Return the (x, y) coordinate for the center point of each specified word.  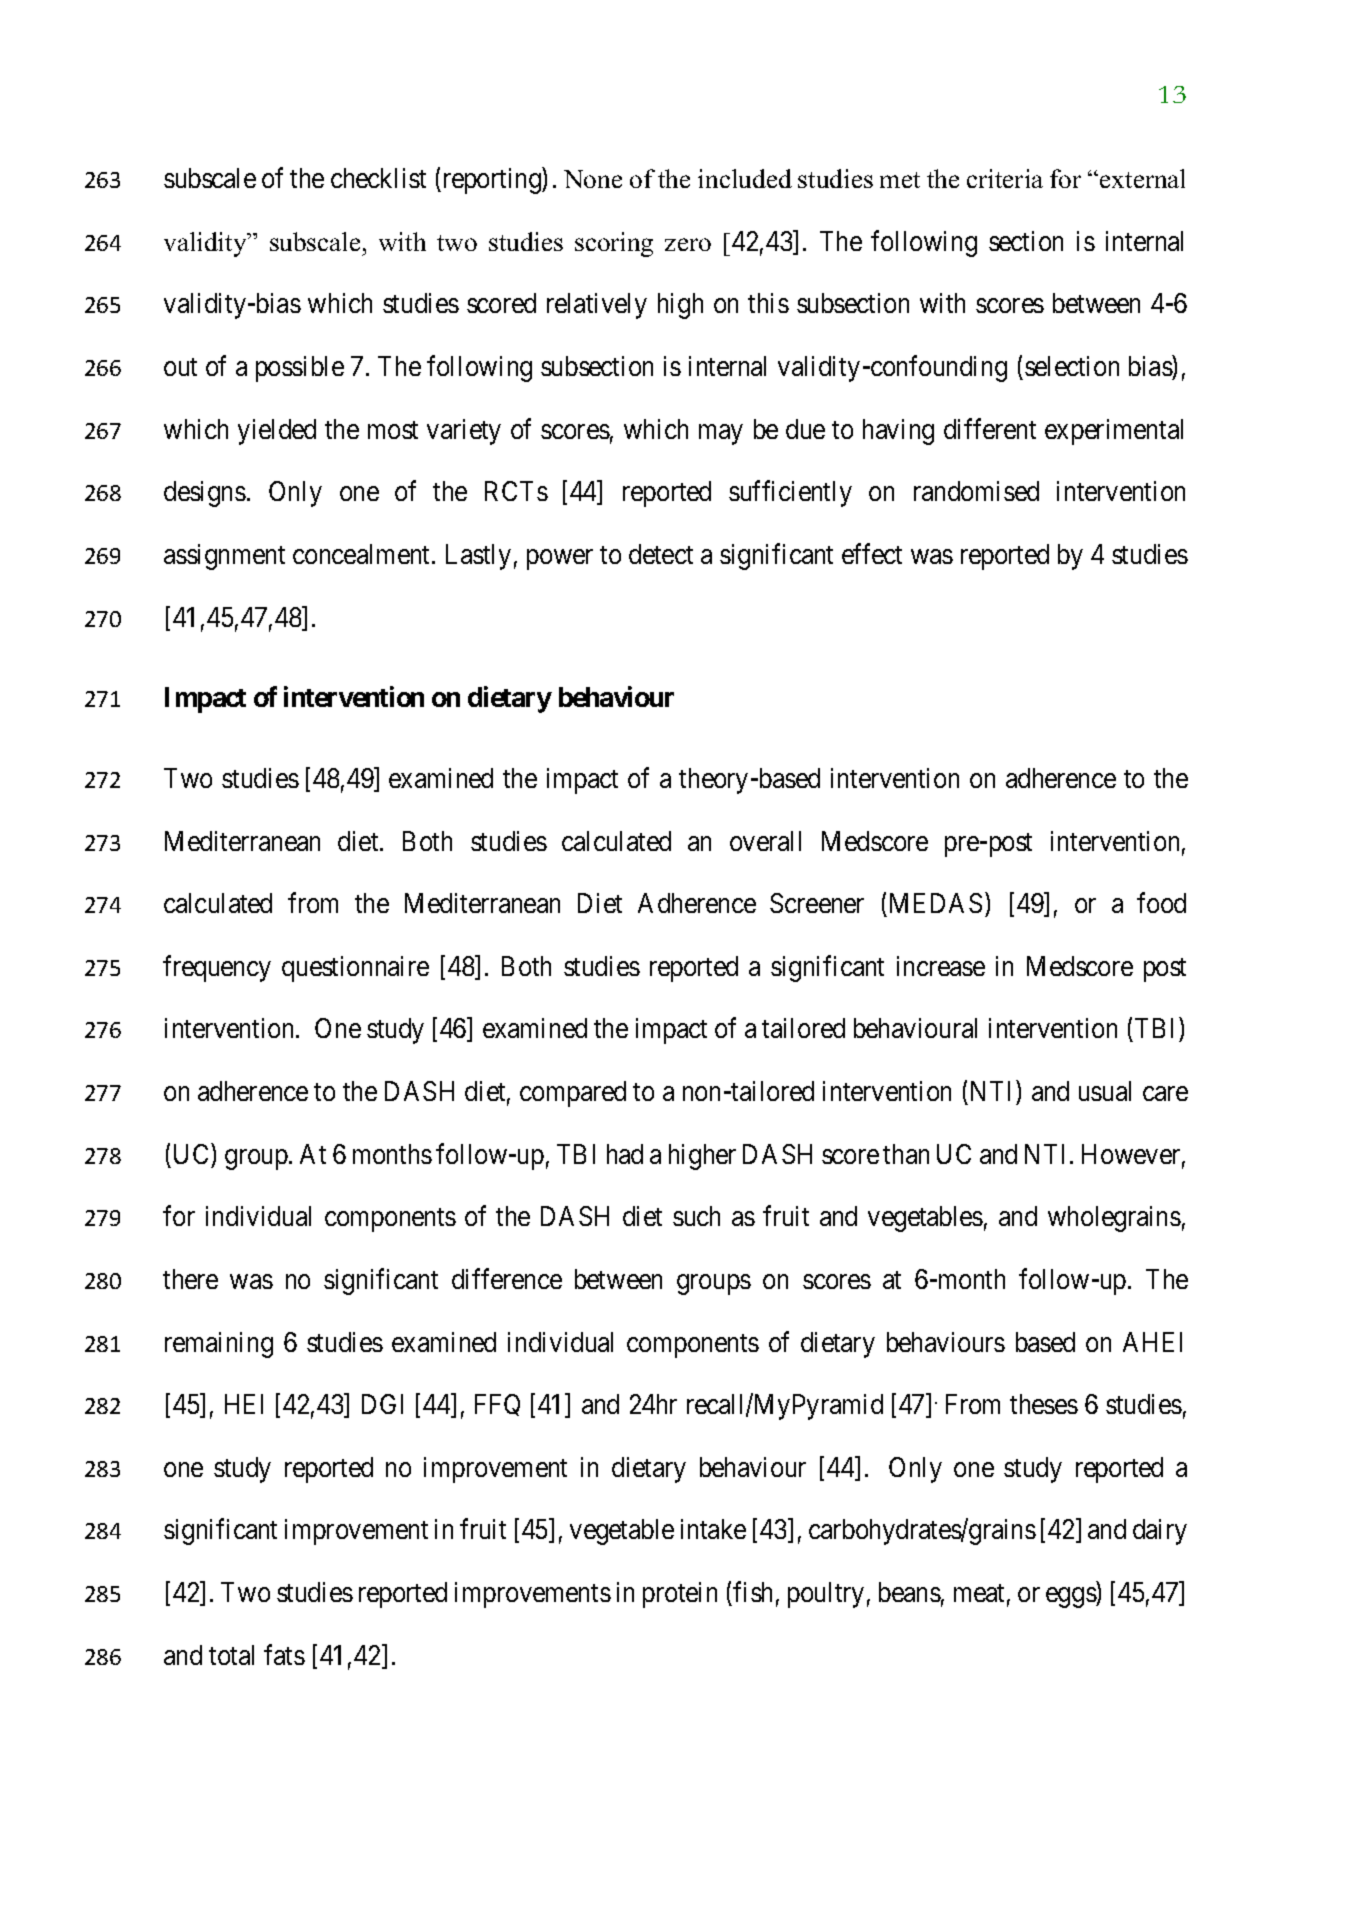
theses (1044, 1404)
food (1161, 903)
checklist (378, 178)
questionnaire (355, 969)
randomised (976, 491)
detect (661, 554)
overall (765, 841)
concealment (363, 554)
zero (688, 244)
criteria (1005, 178)
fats (284, 1654)
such (696, 1216)
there (190, 1279)
